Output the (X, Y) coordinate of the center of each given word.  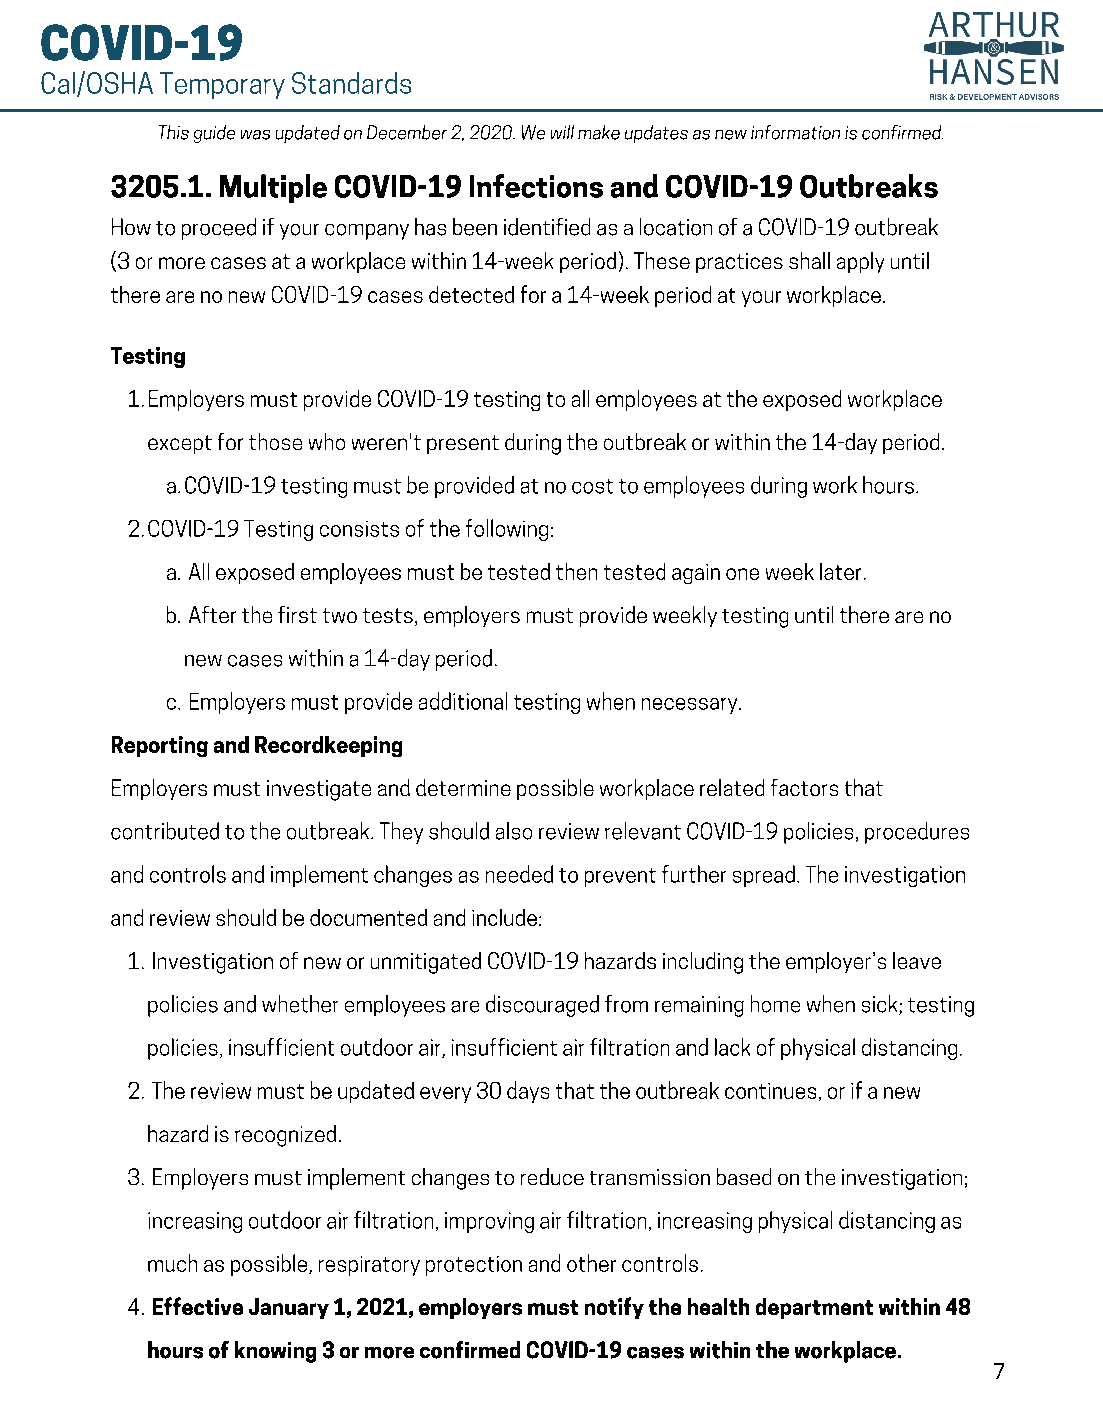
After (212, 614)
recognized (285, 1136)
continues (770, 1091)
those (275, 441)
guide (214, 134)
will (562, 132)
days (528, 1092)
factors (804, 787)
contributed (165, 831)
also (514, 831)
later (840, 571)
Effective (198, 1306)
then (576, 571)
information (795, 132)
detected (471, 294)
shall (809, 260)
